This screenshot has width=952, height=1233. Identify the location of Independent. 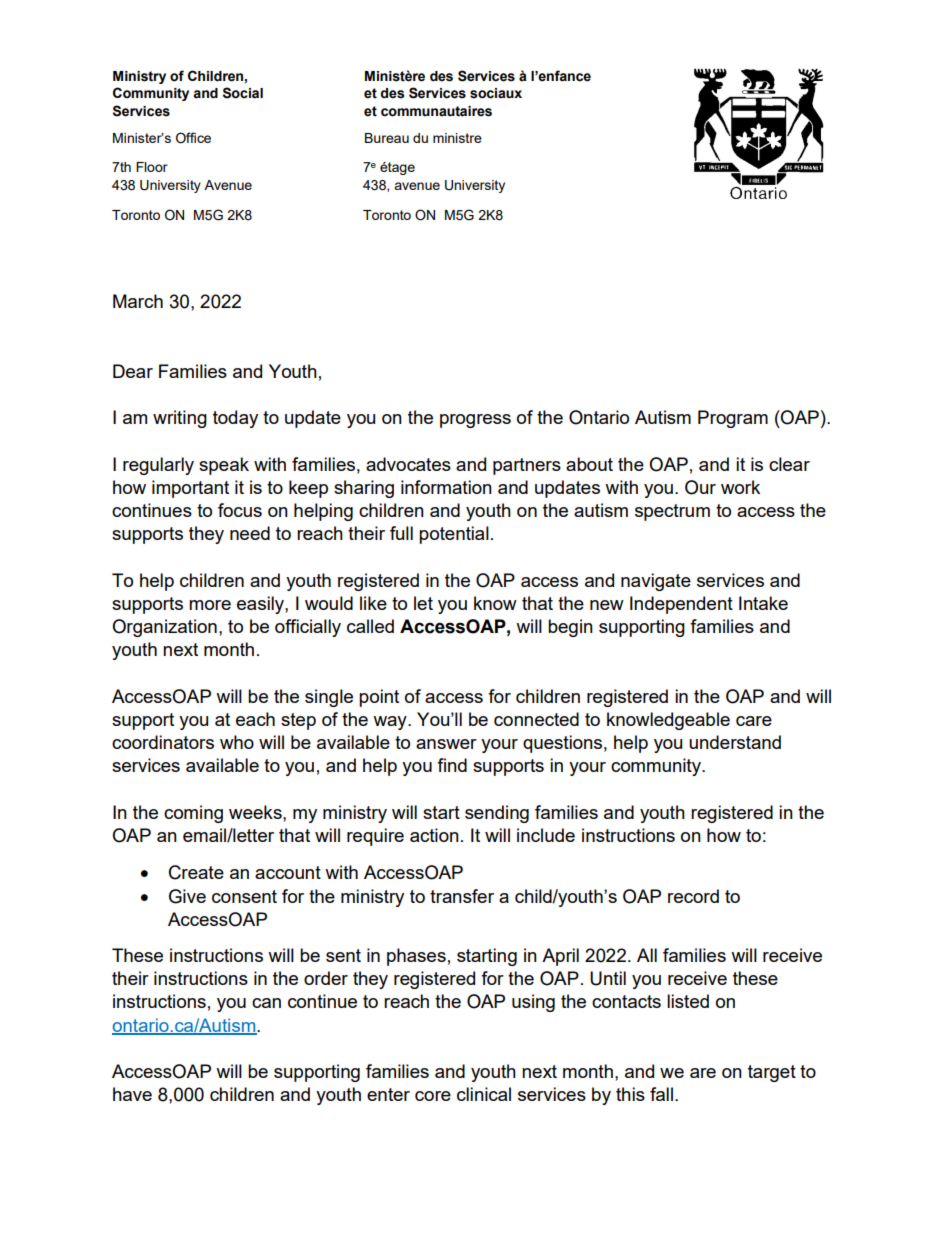
(681, 605).
